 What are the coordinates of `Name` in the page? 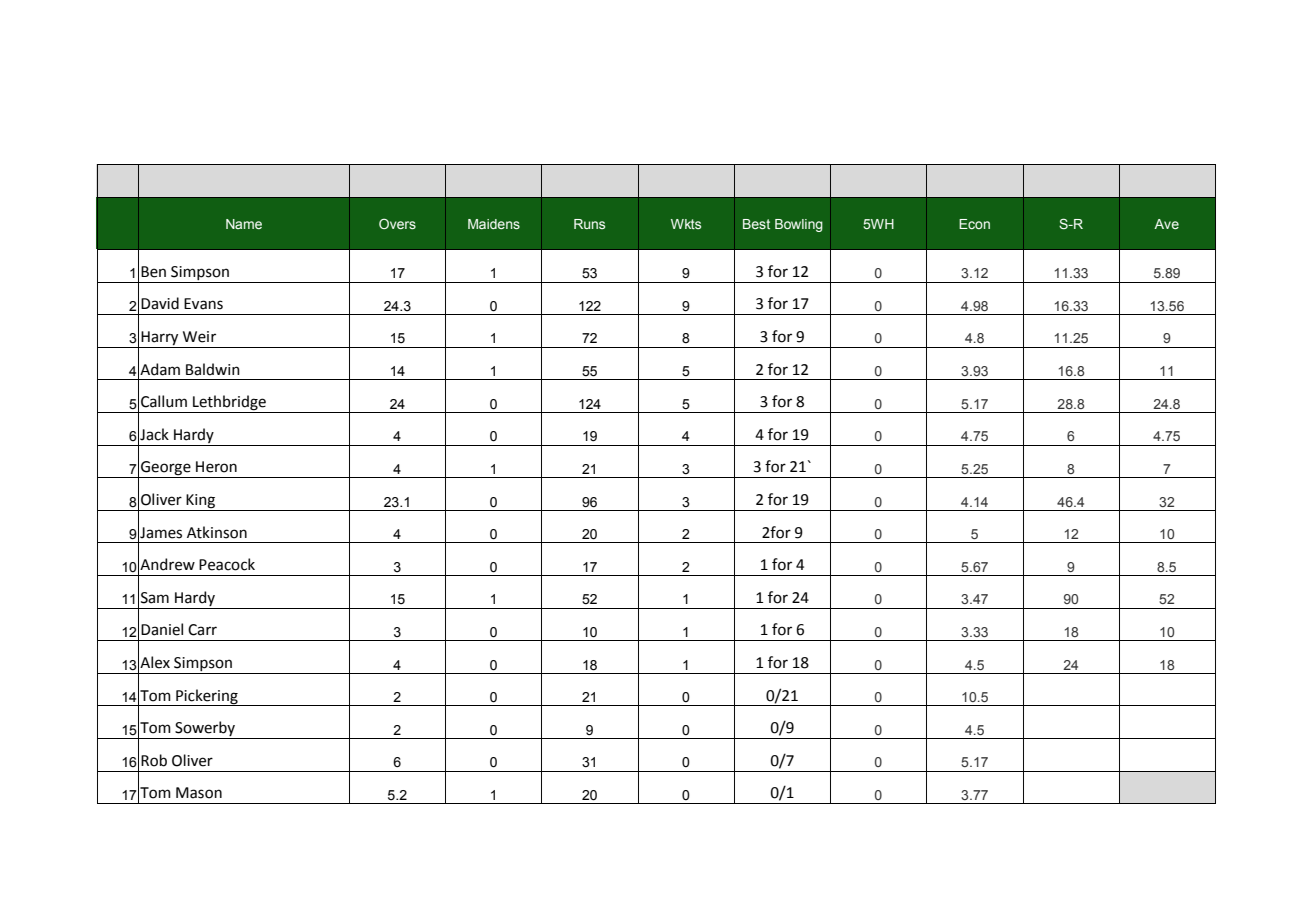 It's located at (244, 224).
